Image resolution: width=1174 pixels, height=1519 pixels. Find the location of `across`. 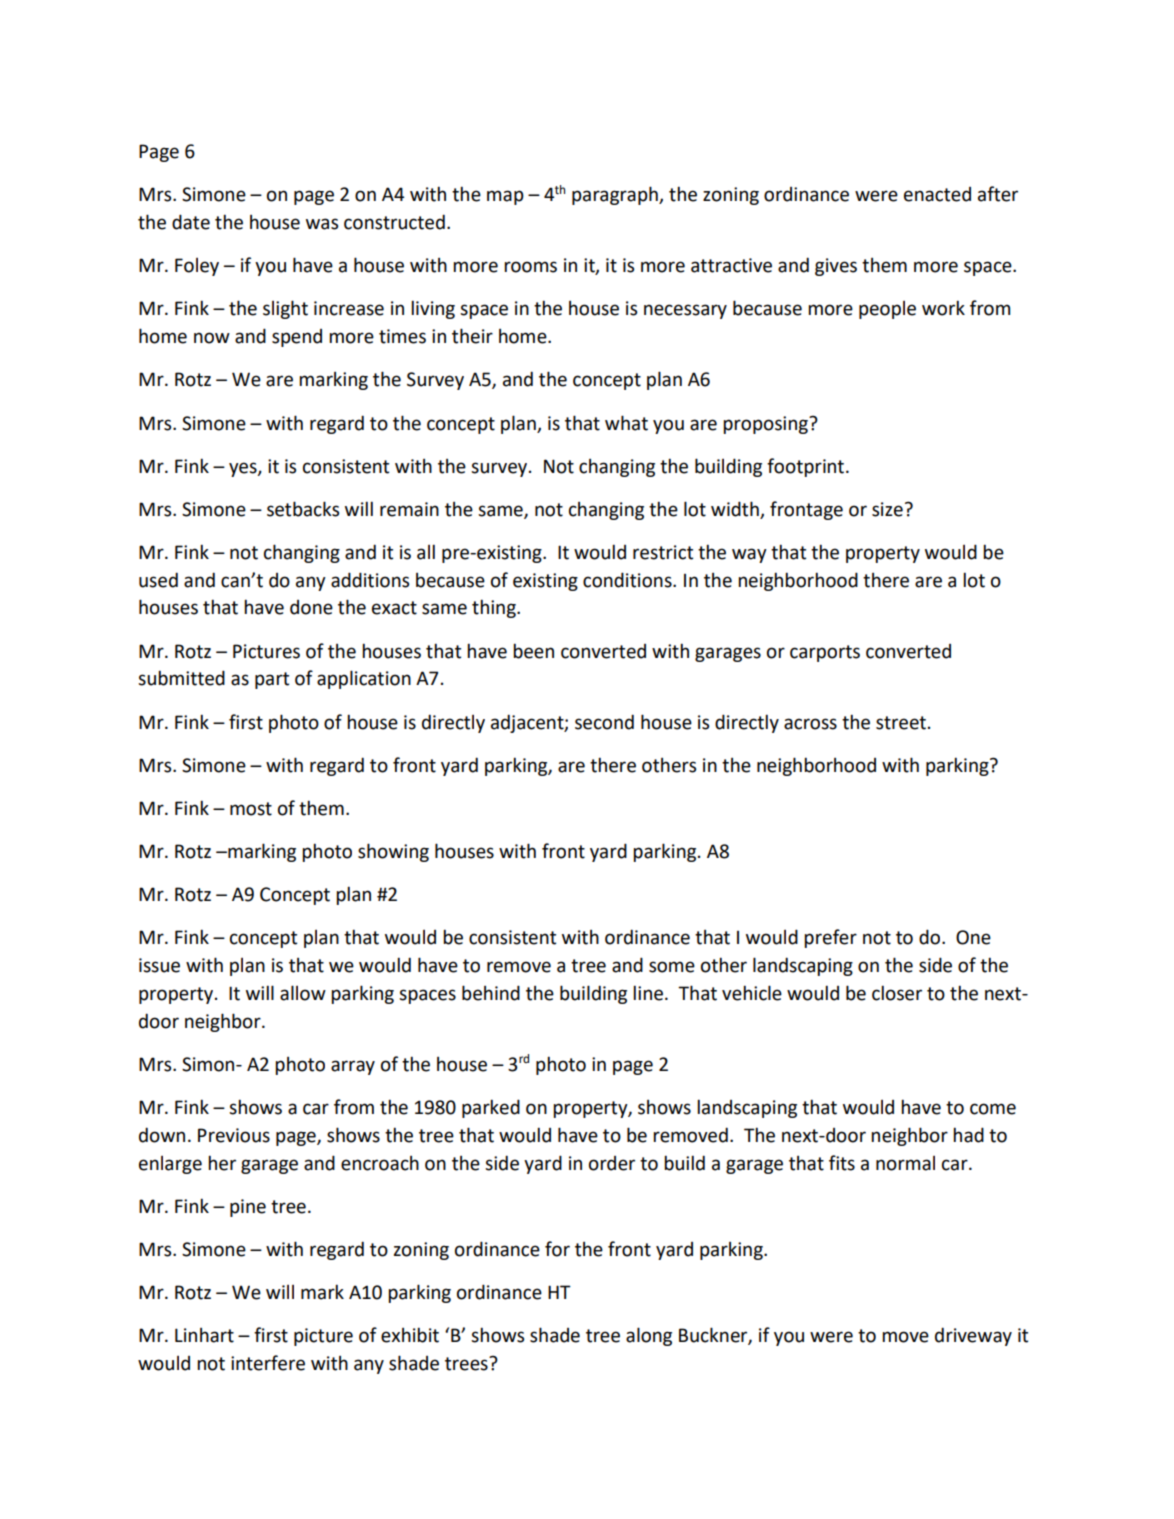

across is located at coordinates (810, 724).
